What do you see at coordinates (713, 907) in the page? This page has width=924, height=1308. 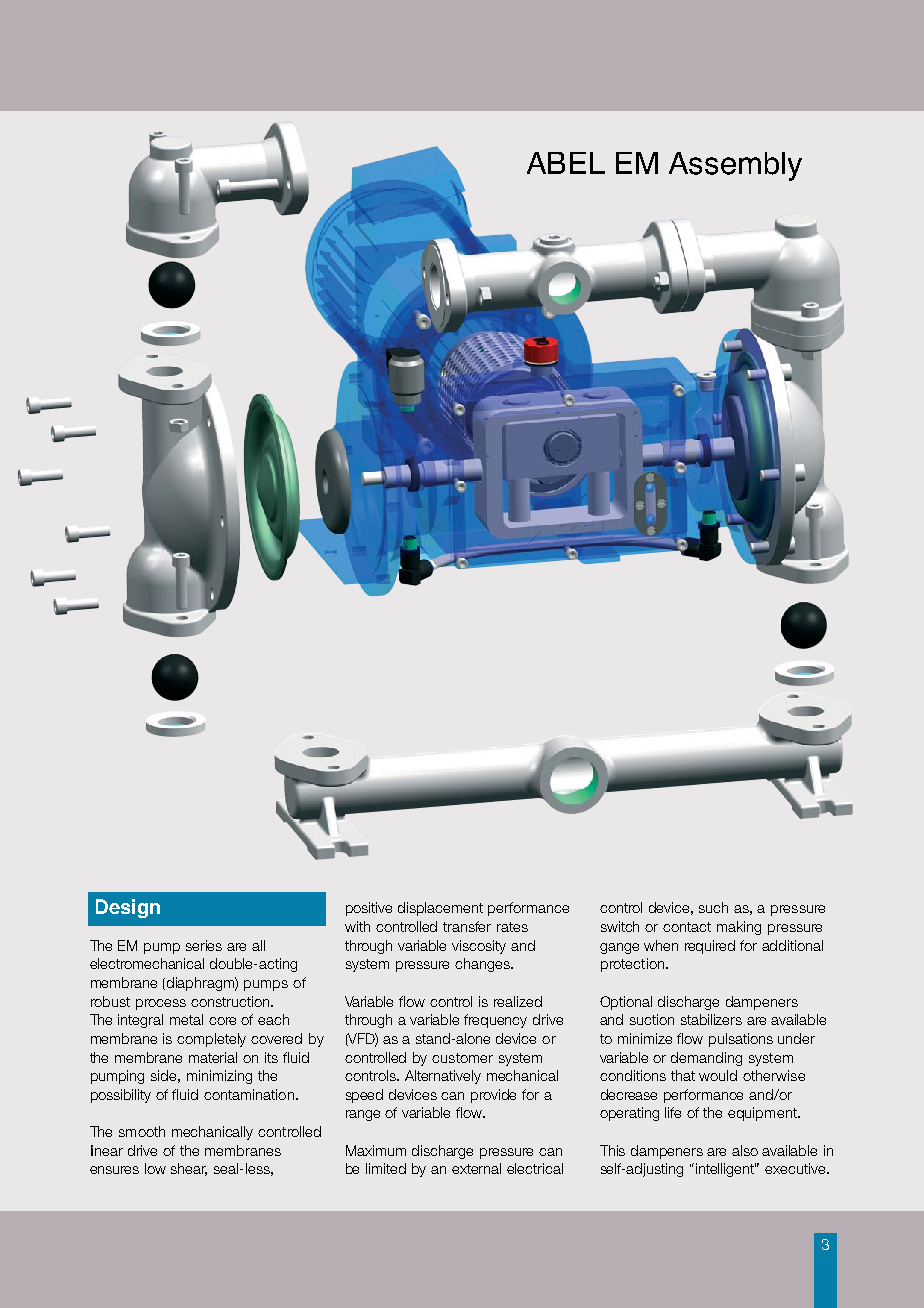 I see `such` at bounding box center [713, 907].
